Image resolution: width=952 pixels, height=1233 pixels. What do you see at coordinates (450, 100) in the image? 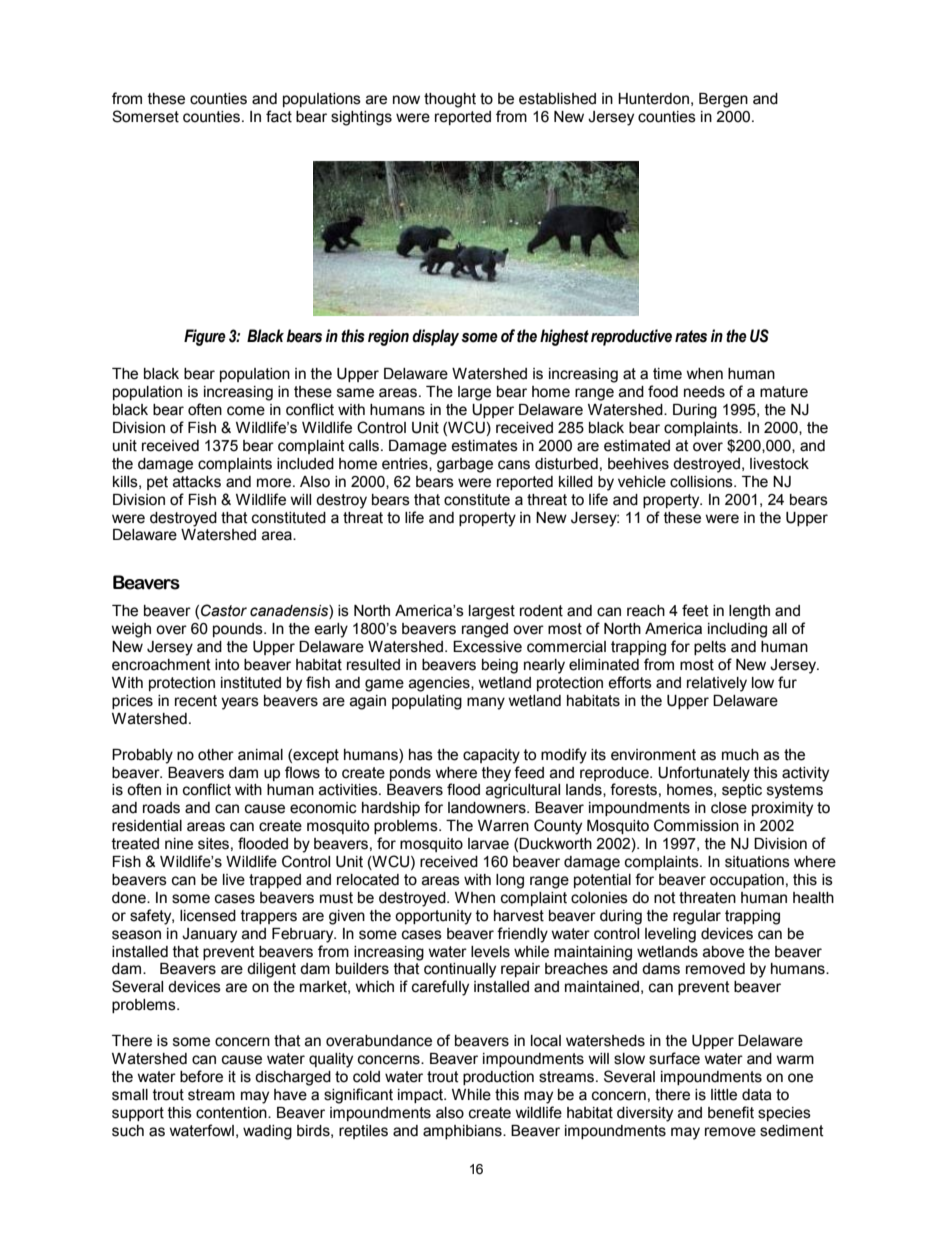
I see `thought` at bounding box center [450, 100].
